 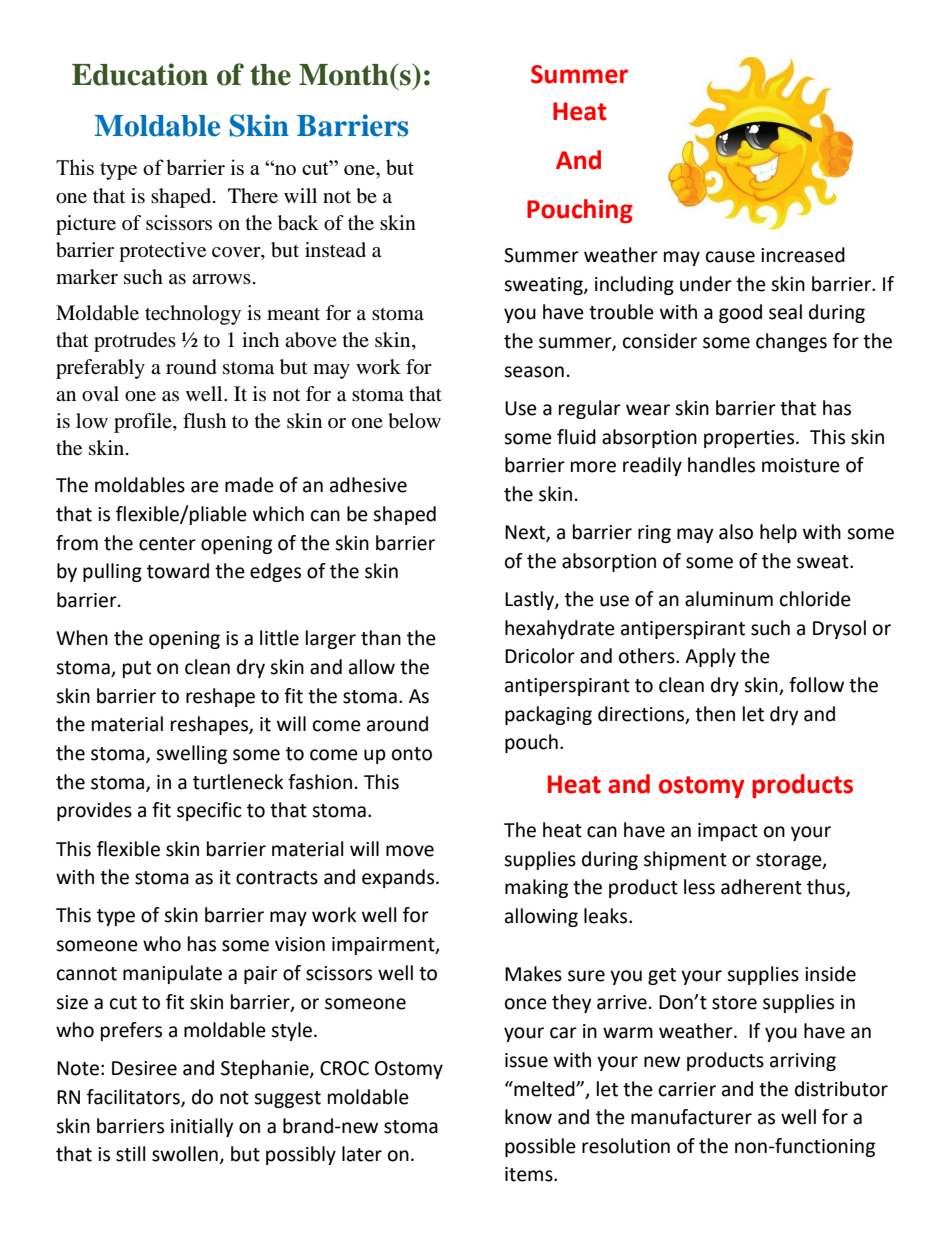 I want to click on back, so click(x=298, y=223).
